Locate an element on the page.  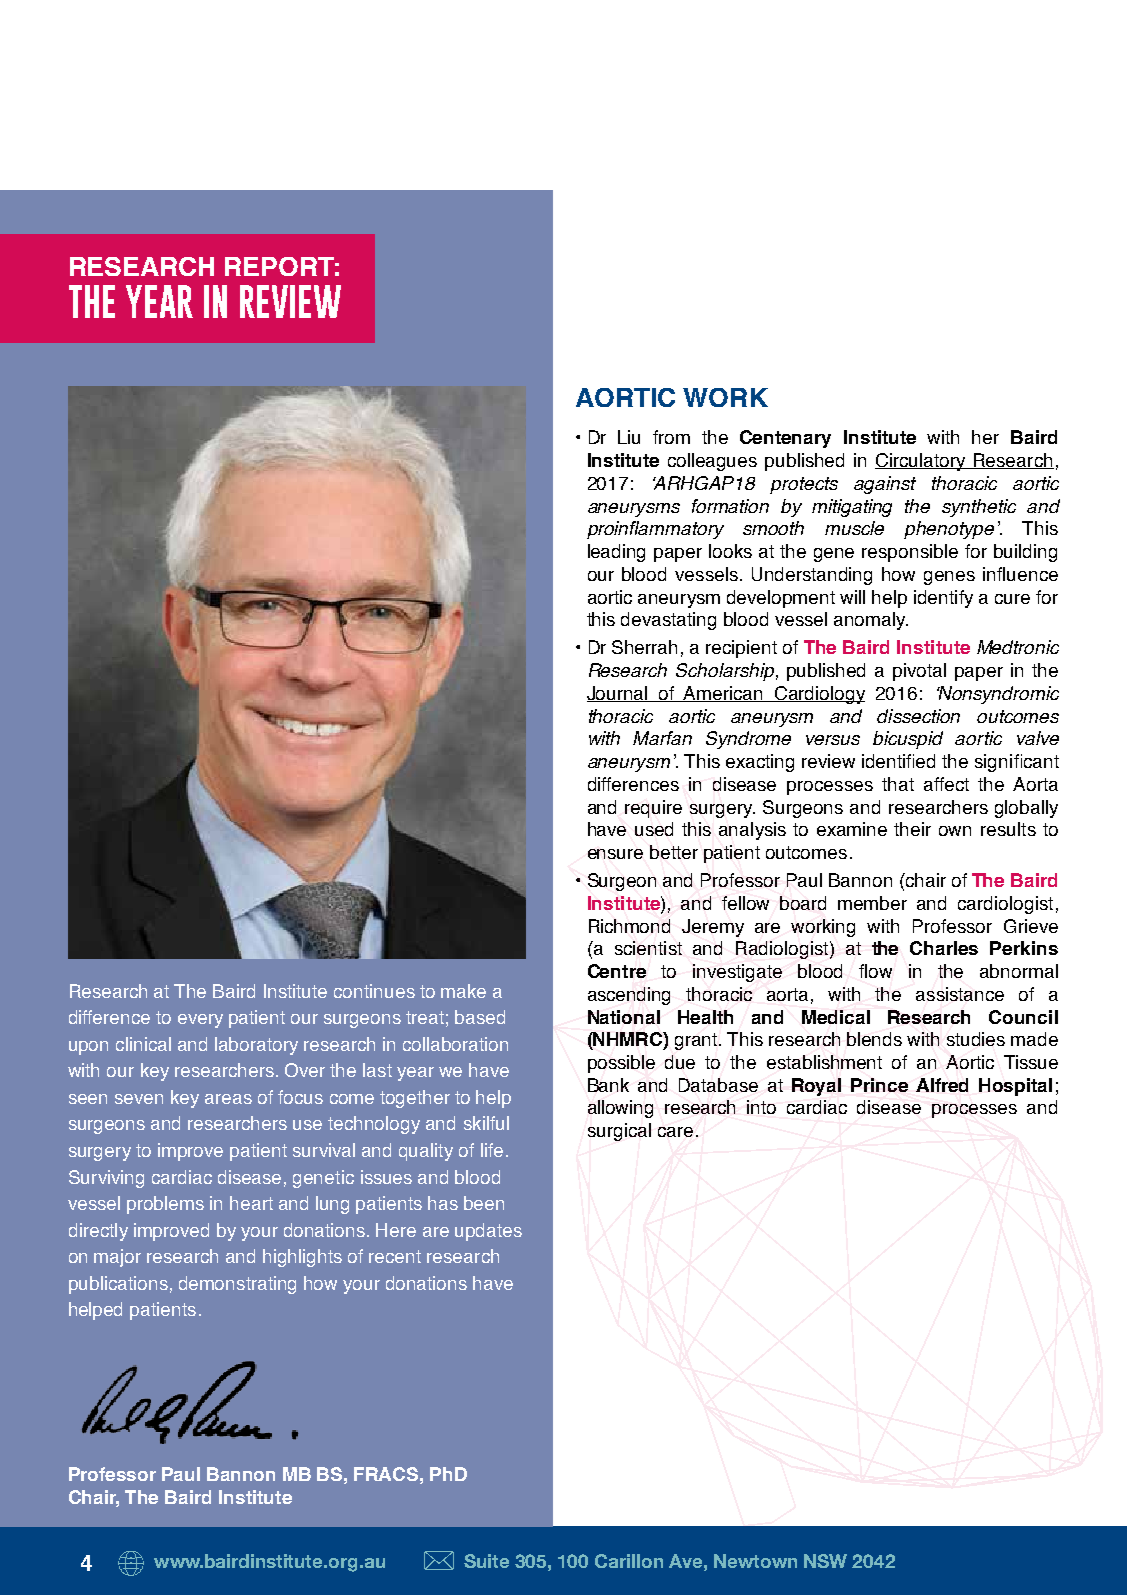
Suite is located at coordinates (486, 1561).
